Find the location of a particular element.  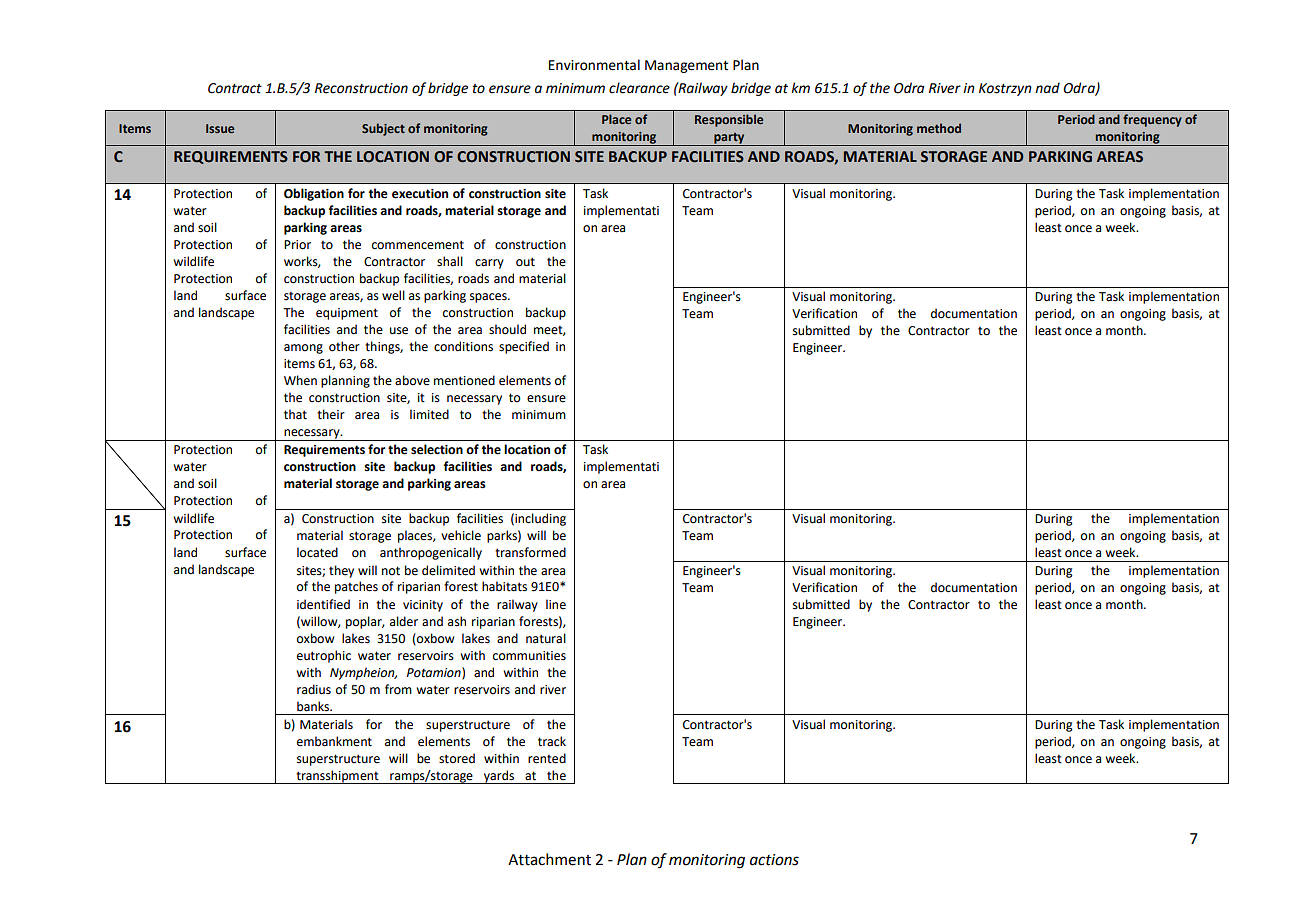

patches is located at coordinates (356, 587).
